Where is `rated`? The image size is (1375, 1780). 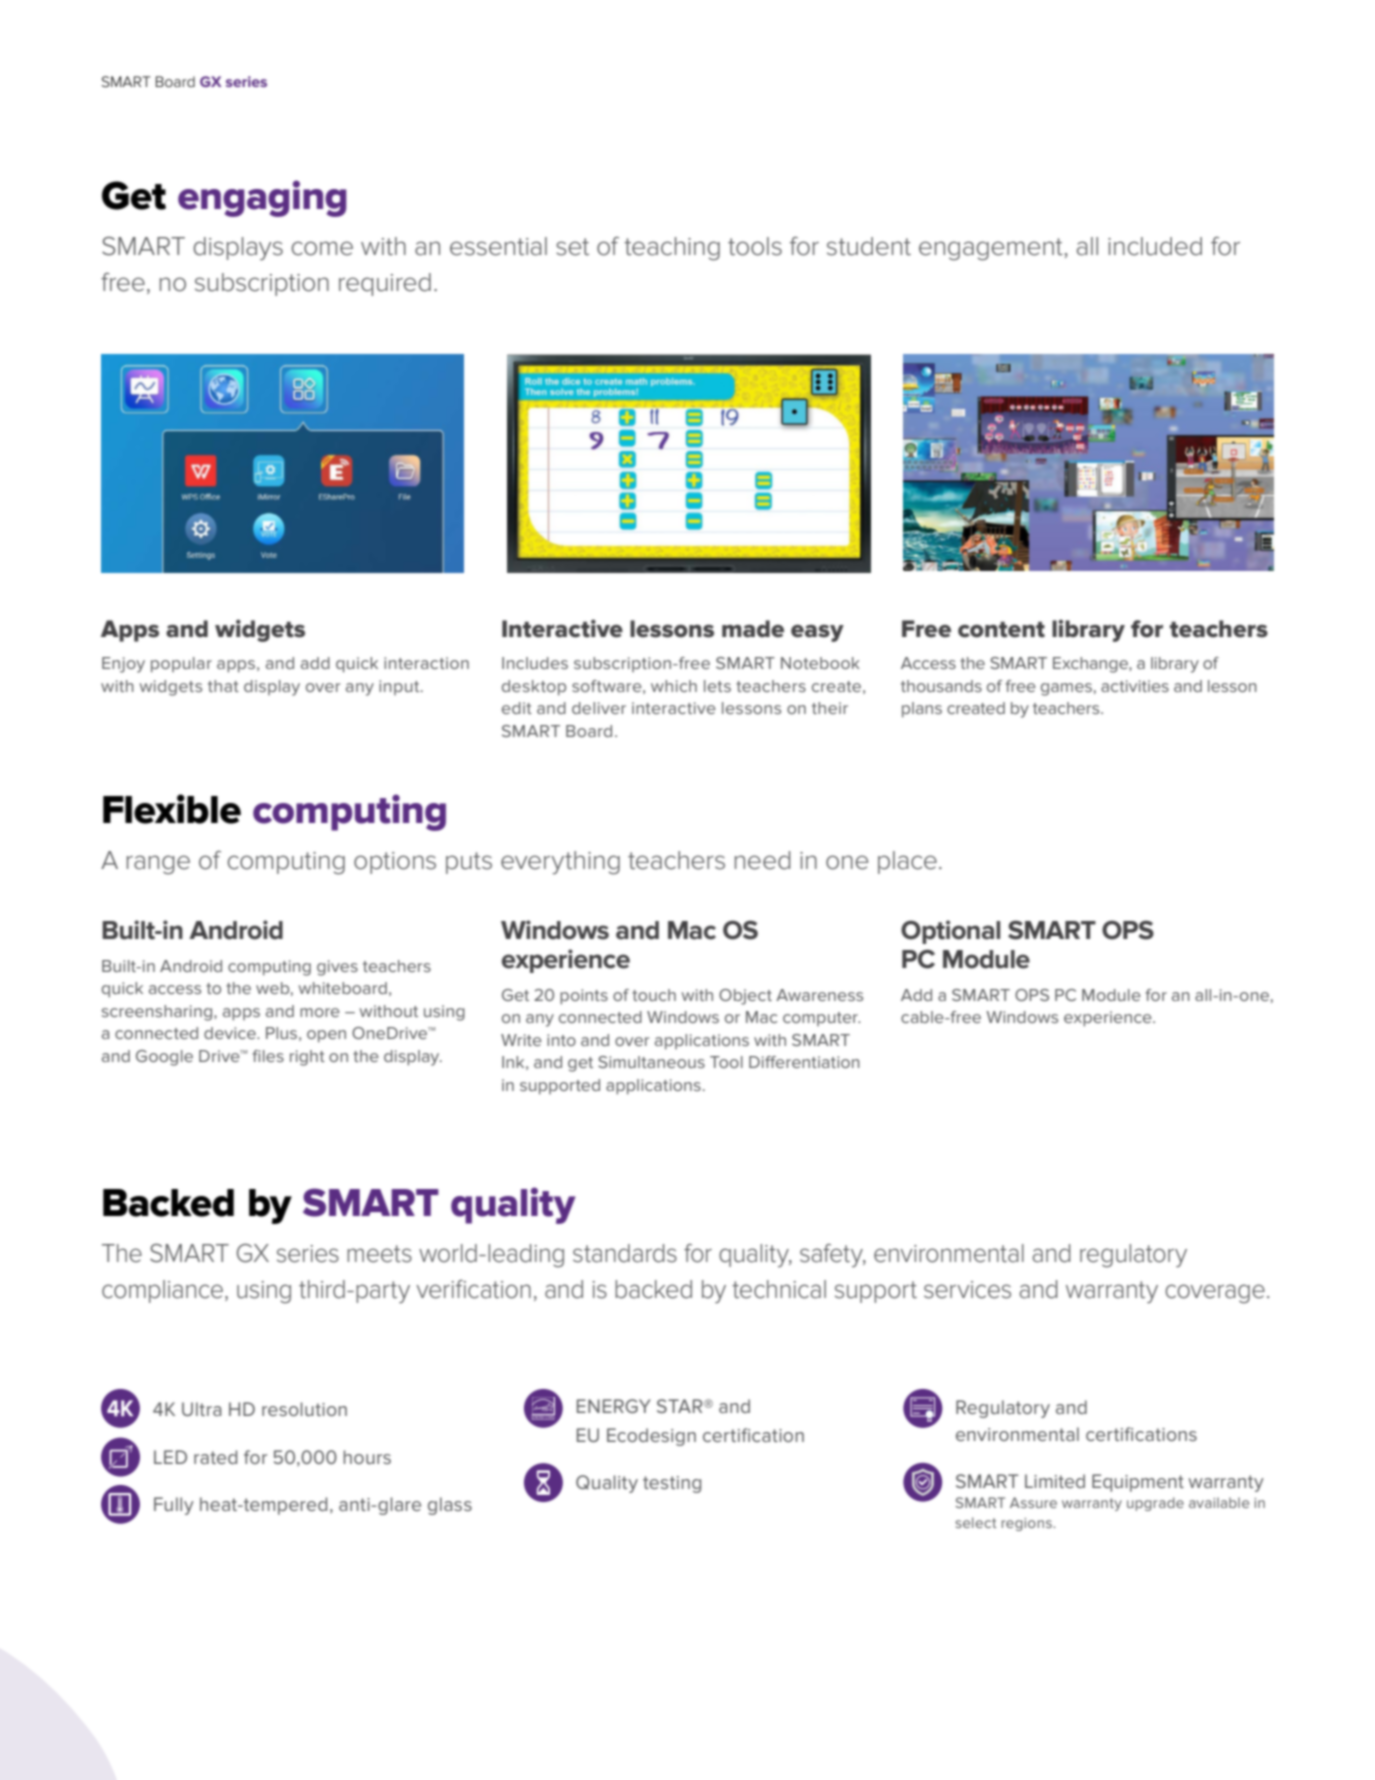
rated is located at coordinates (215, 1457).
